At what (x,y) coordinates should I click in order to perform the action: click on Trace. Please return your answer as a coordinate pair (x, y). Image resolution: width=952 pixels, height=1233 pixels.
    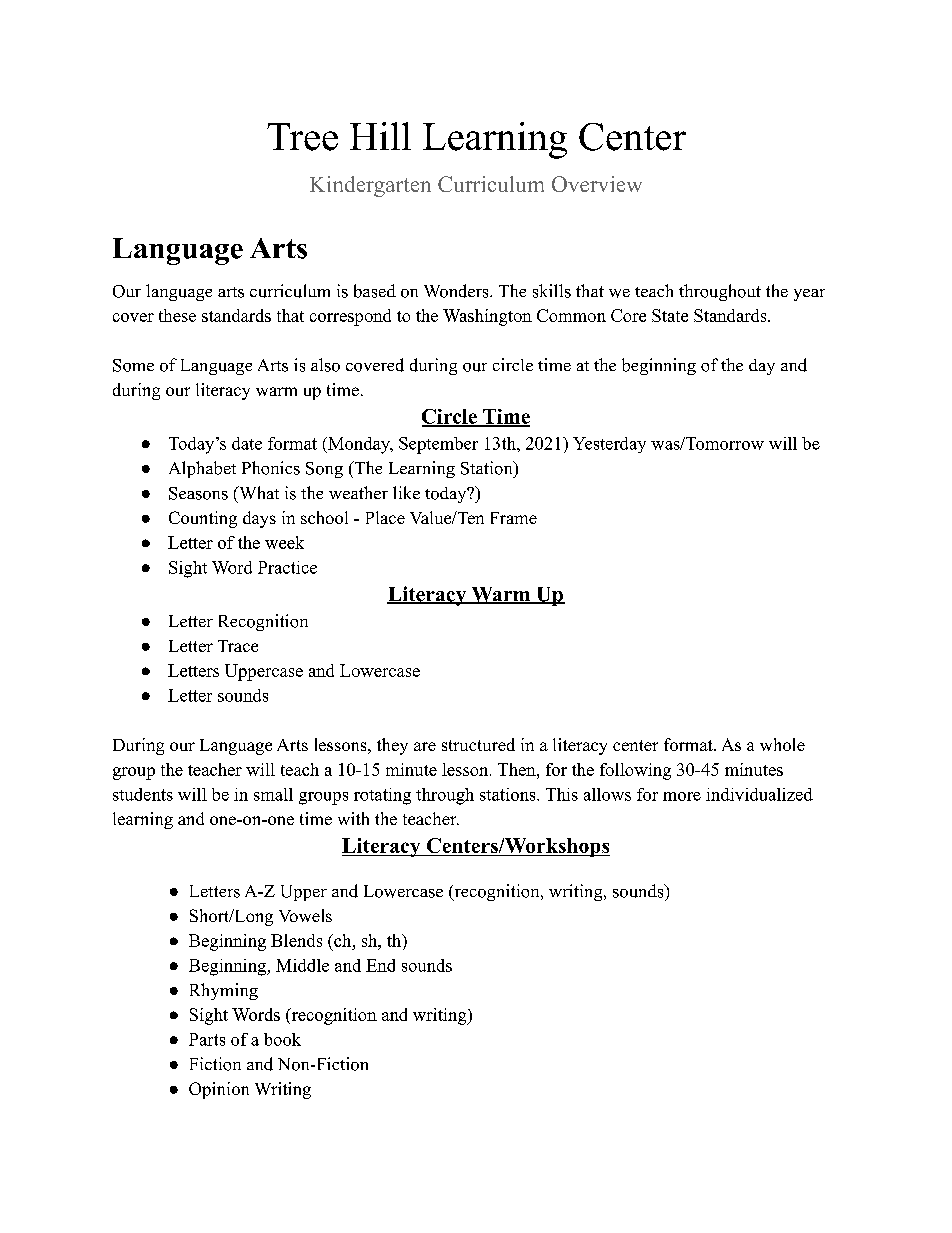
    Looking at the image, I should click on (238, 646).
